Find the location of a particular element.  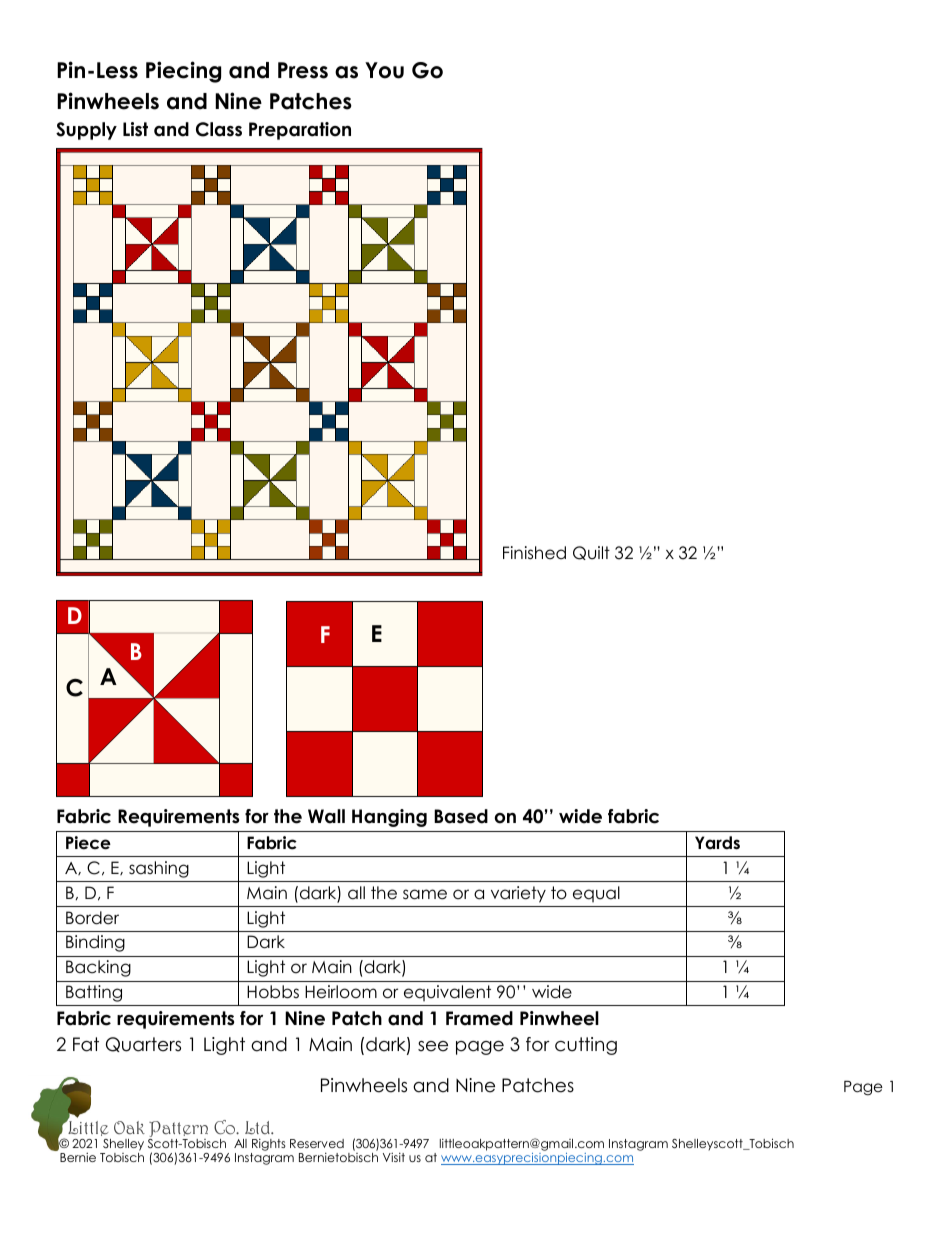

Press is located at coordinates (303, 70).
